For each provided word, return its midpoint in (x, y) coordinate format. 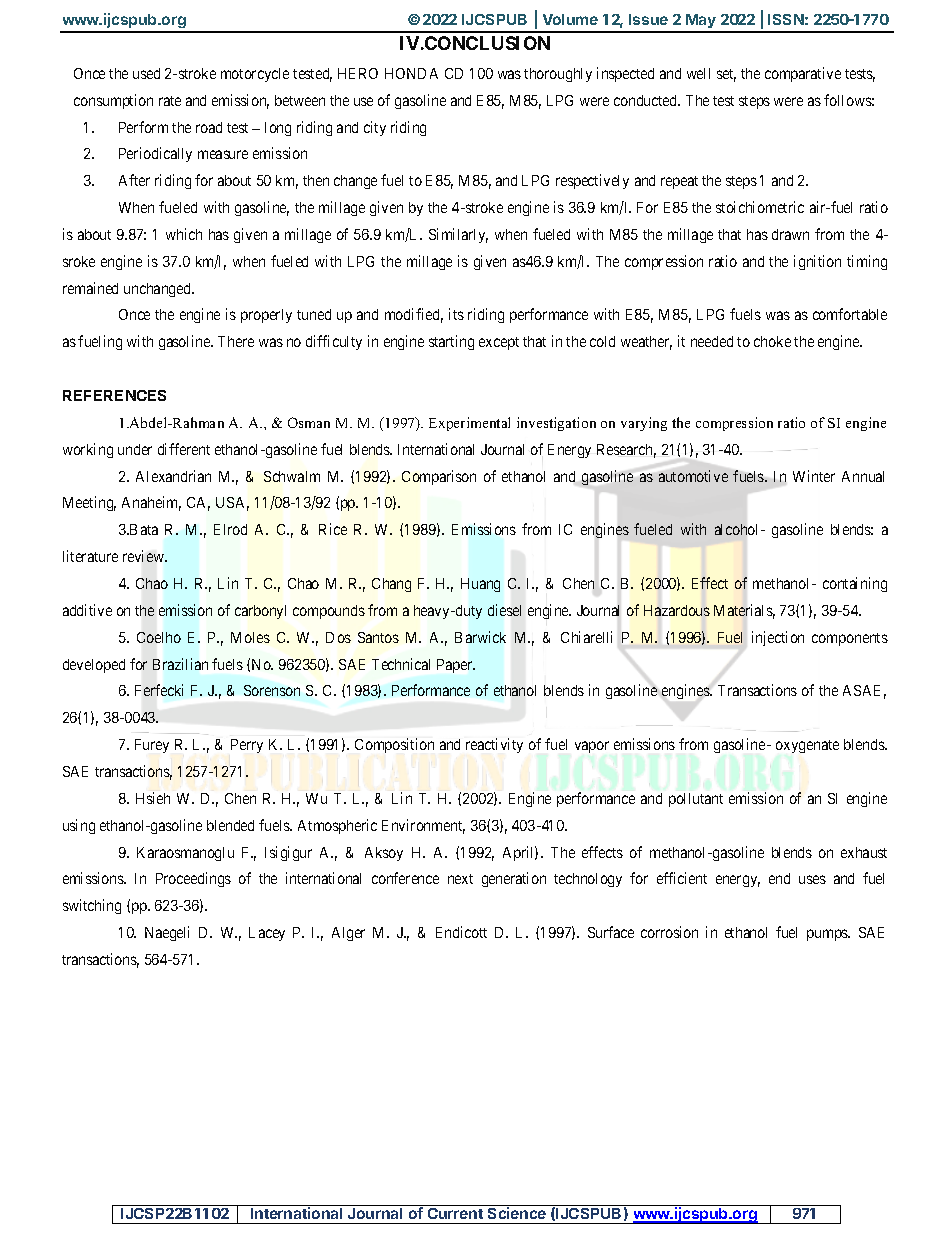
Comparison (439, 477)
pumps (828, 935)
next (460, 879)
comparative (803, 74)
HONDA (411, 73)
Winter (814, 476)
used (146, 73)
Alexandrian (173, 476)
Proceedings (193, 879)
